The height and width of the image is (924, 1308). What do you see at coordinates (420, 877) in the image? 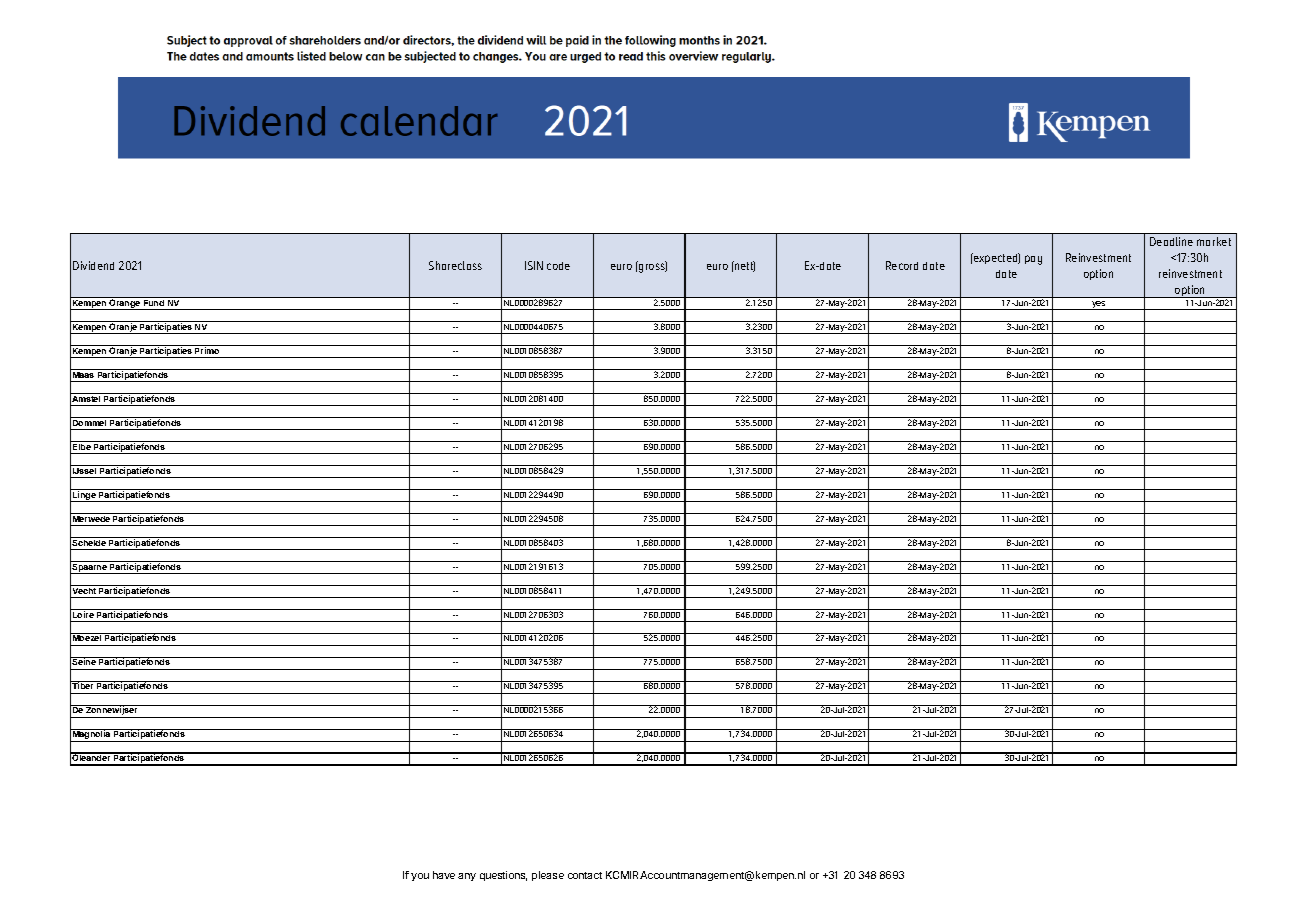
I see `you` at bounding box center [420, 877].
